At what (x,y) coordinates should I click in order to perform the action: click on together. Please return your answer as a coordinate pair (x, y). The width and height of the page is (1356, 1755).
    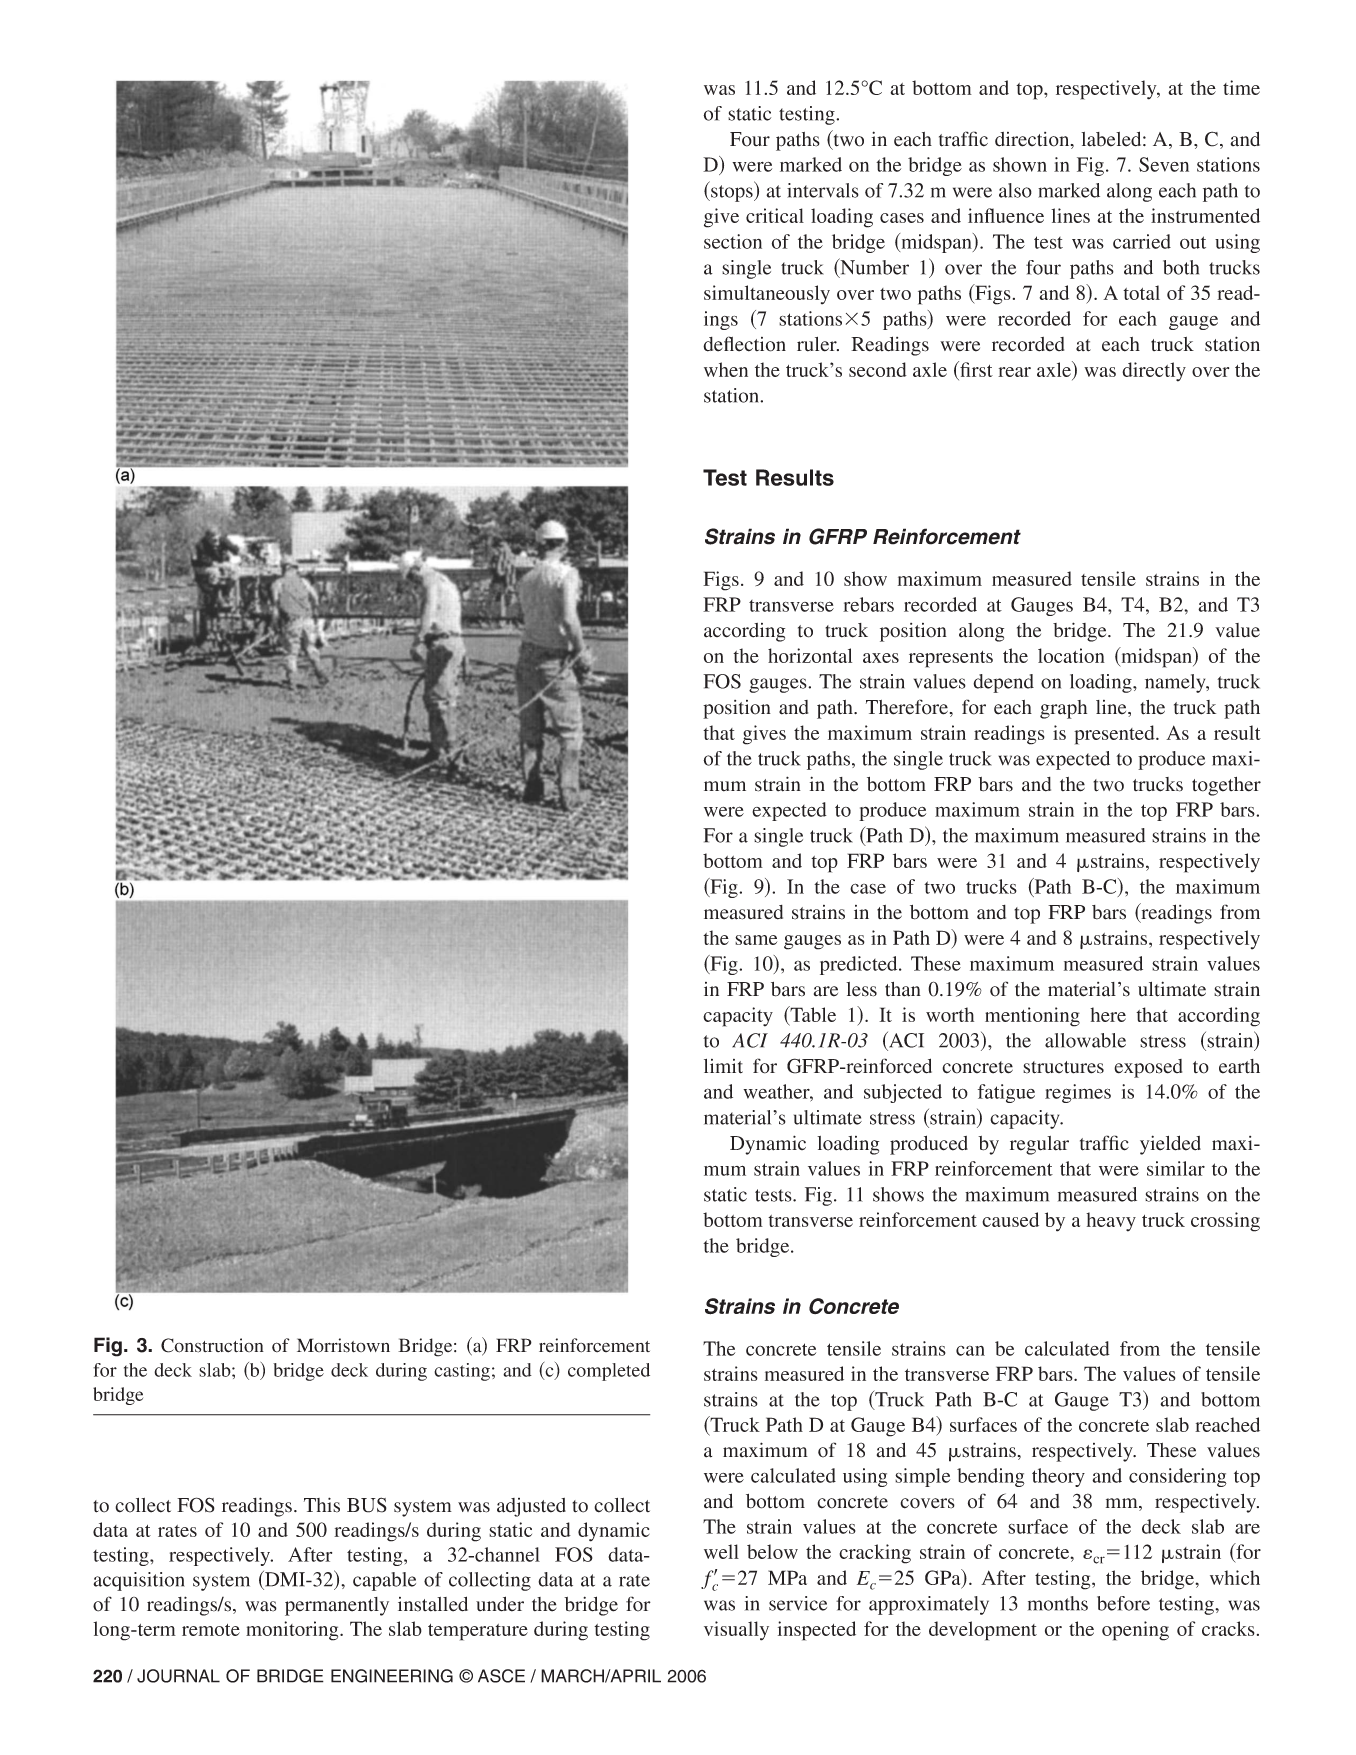
    Looking at the image, I should click on (1226, 786).
